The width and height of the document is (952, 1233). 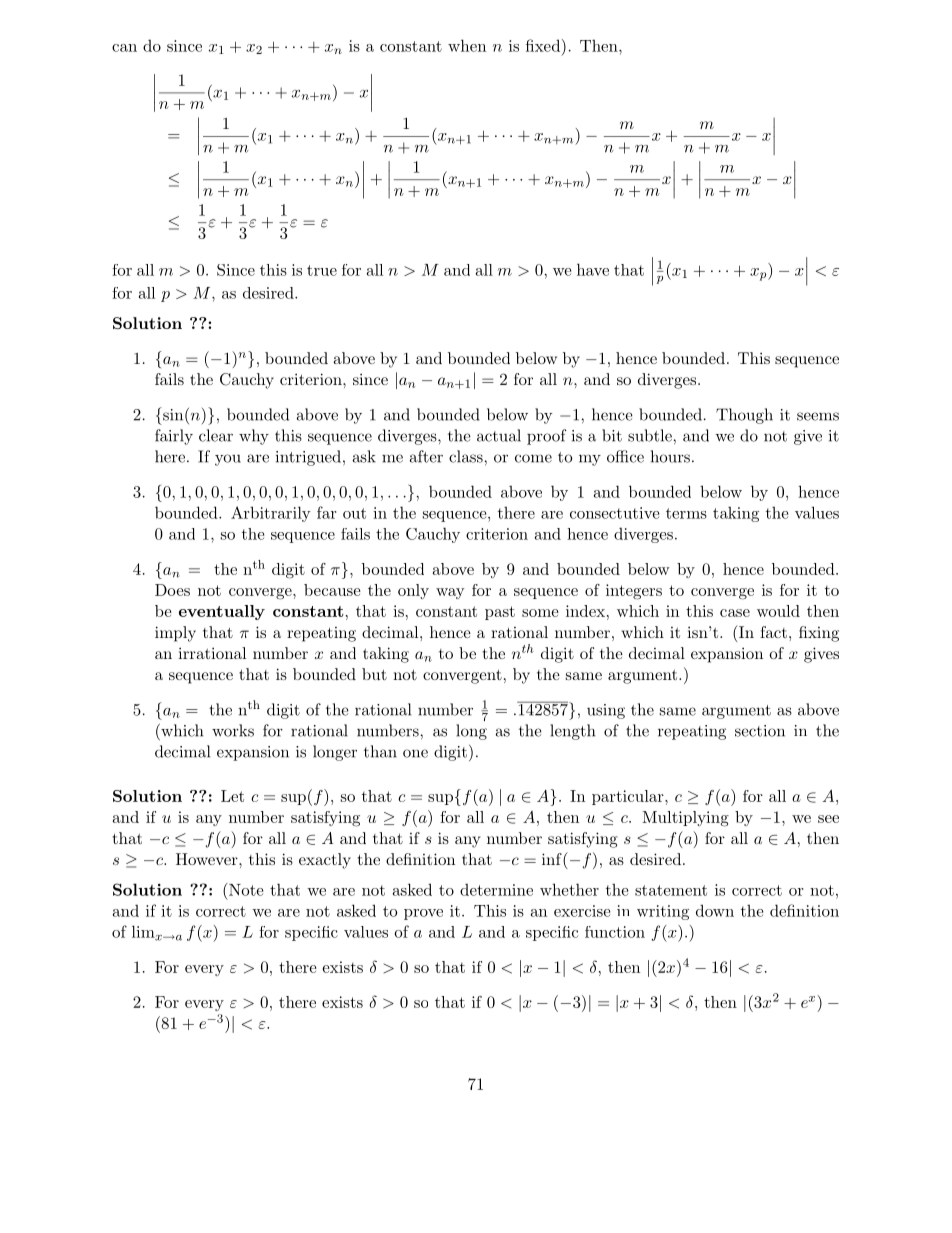 I want to click on when, so click(x=467, y=45).
